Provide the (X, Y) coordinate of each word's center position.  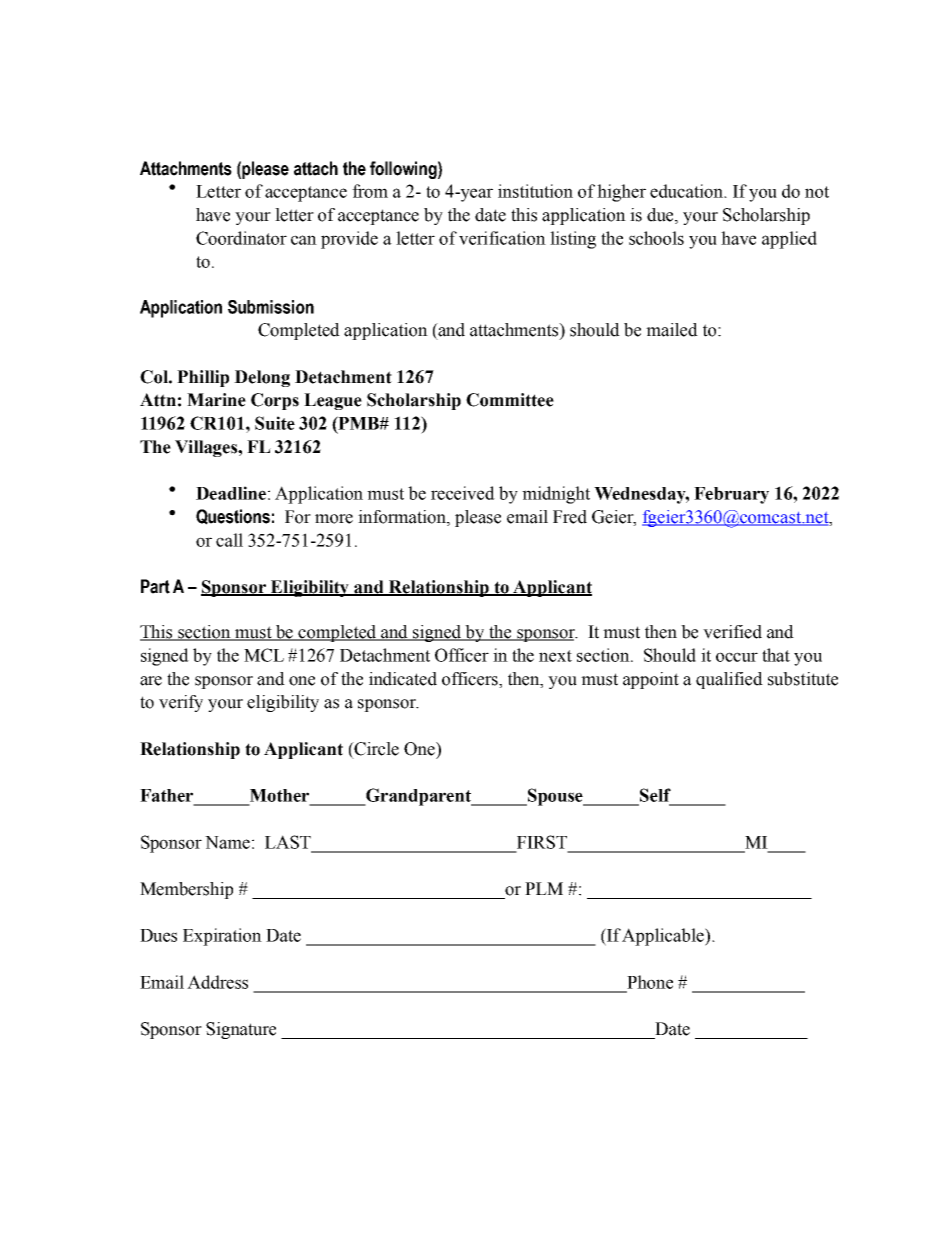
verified (732, 632)
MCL (264, 655)
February (731, 495)
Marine (216, 400)
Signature (241, 1030)
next (555, 656)
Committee (510, 400)
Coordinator (241, 238)
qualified (729, 680)
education (687, 191)
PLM (544, 888)
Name (227, 842)
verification (502, 238)
